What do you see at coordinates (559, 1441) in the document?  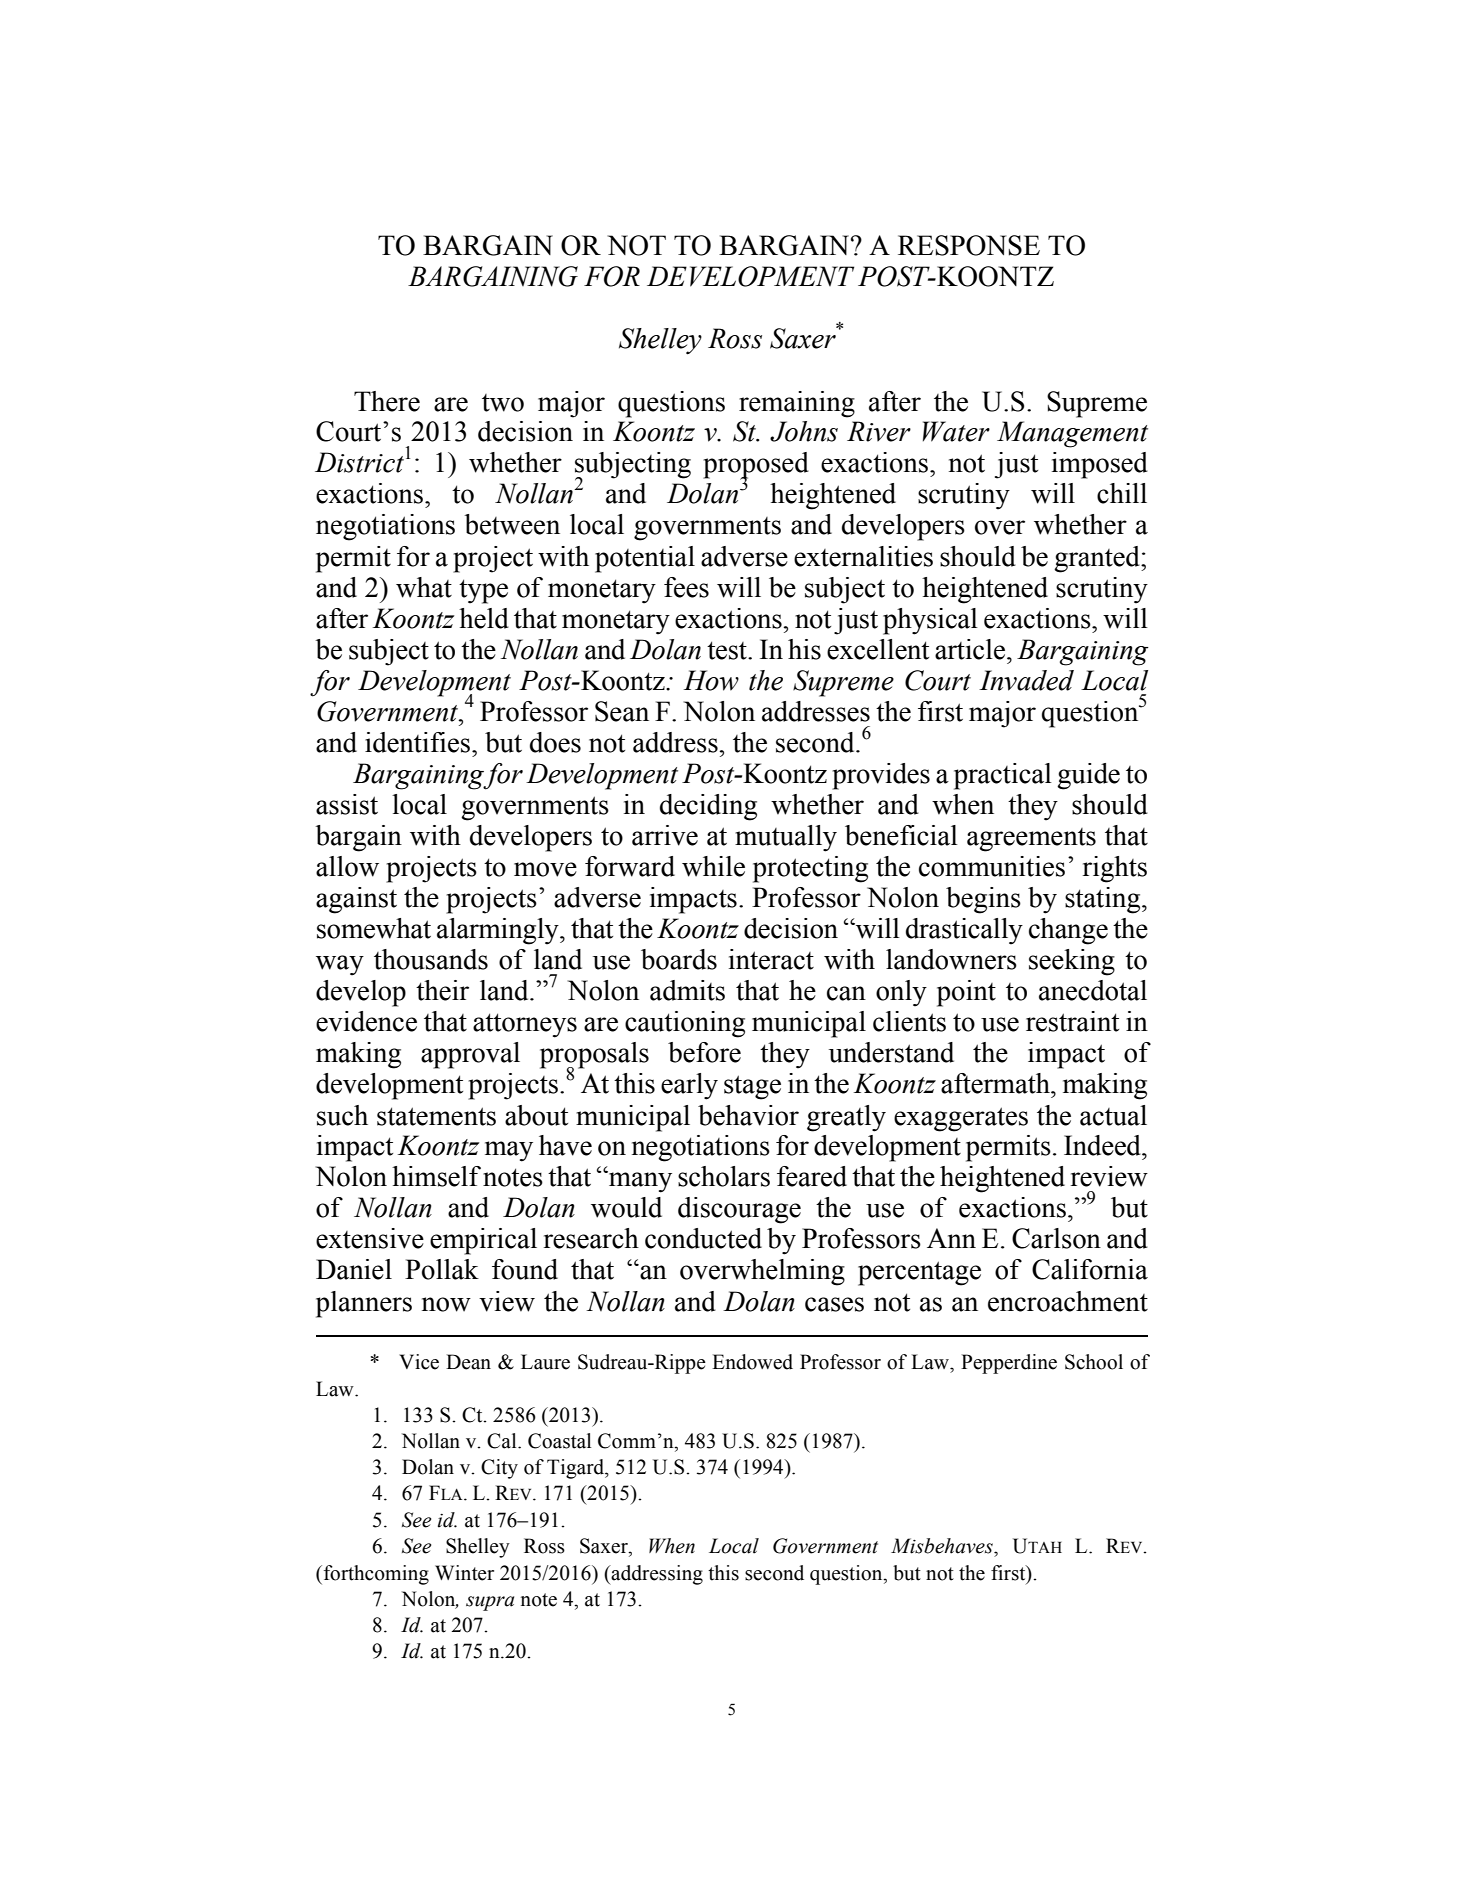 I see `Coastal` at bounding box center [559, 1441].
